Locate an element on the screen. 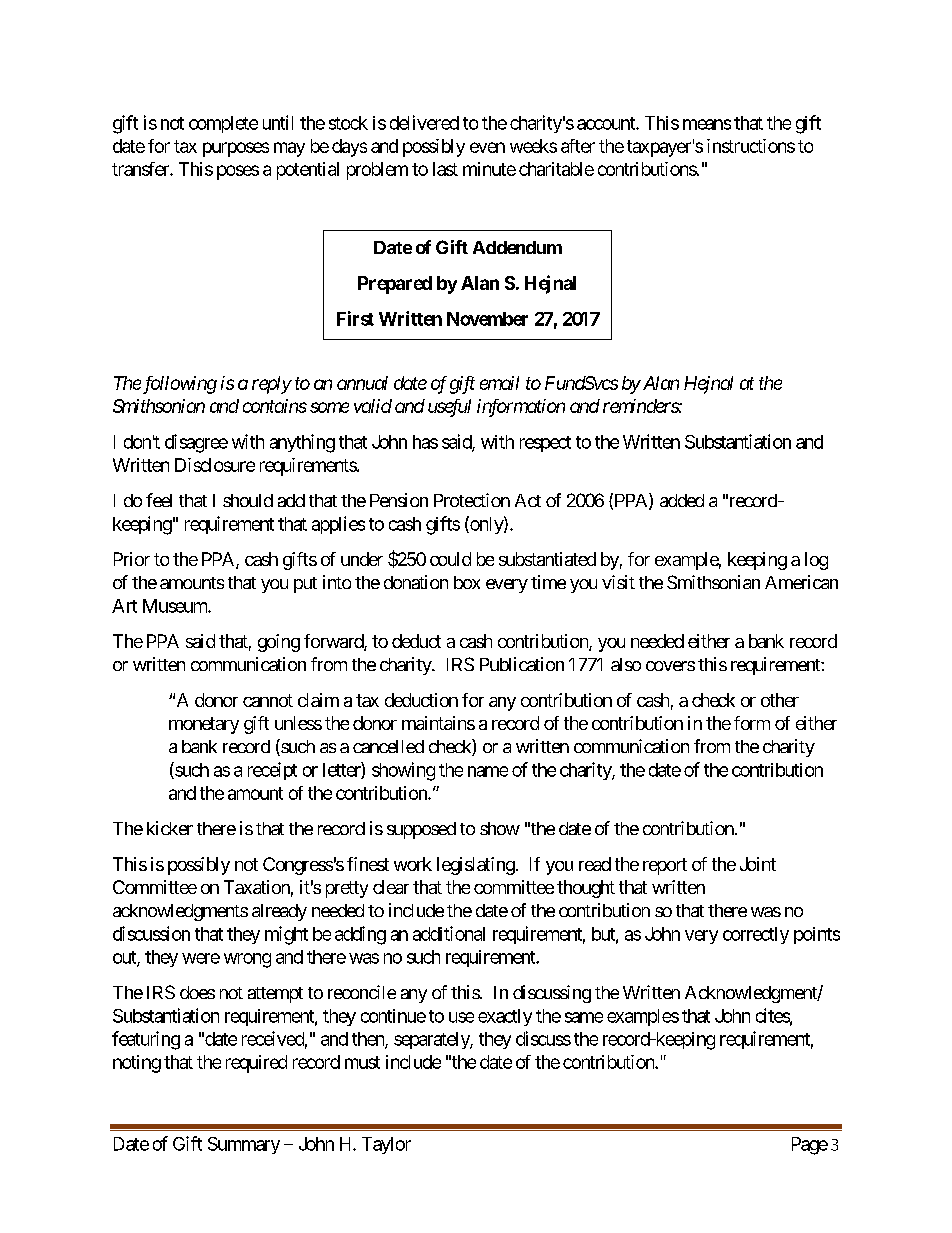 The width and height of the screenshot is (952, 1233). even is located at coordinates (487, 147).
